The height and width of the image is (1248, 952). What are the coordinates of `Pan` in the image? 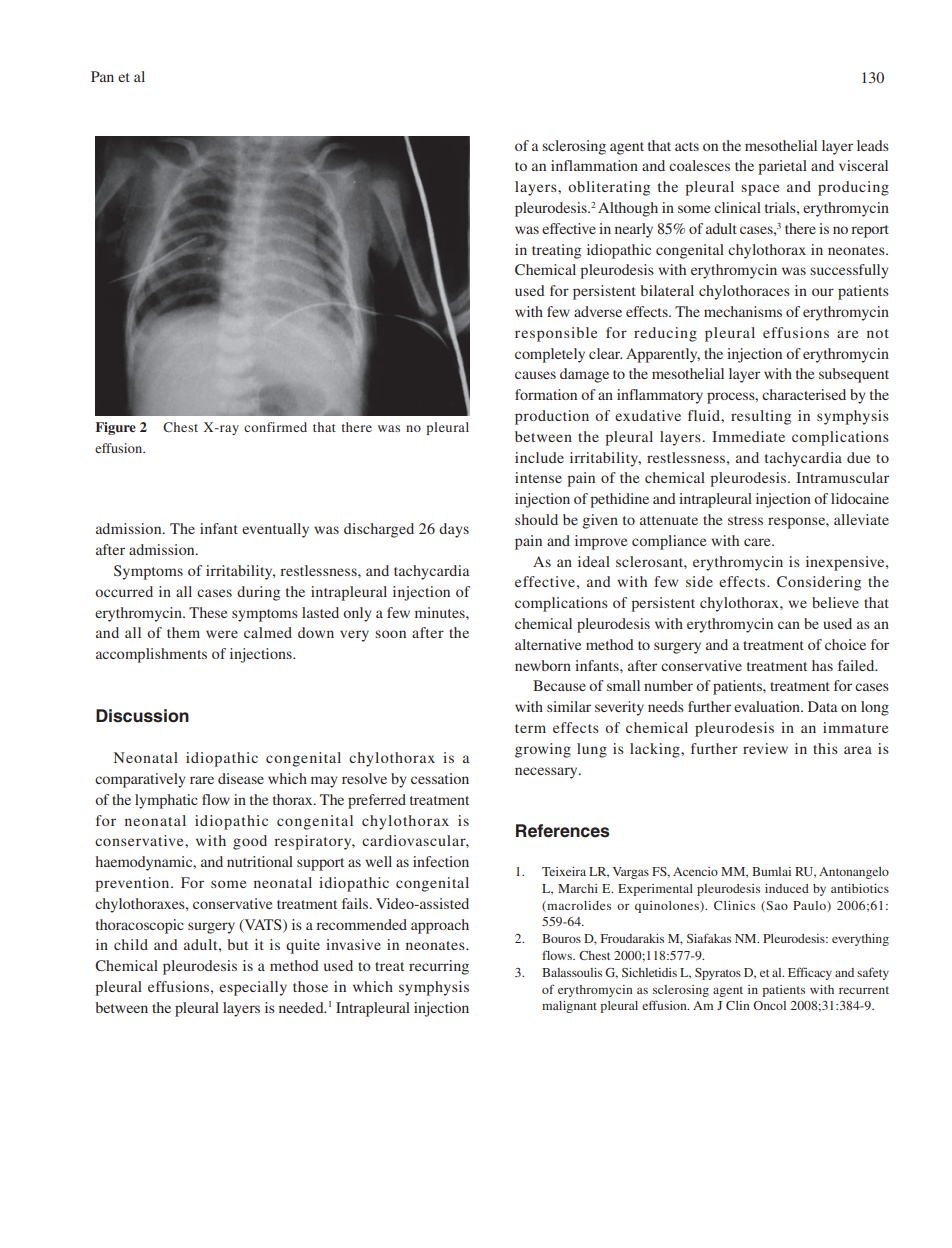 It's located at (102, 76).
